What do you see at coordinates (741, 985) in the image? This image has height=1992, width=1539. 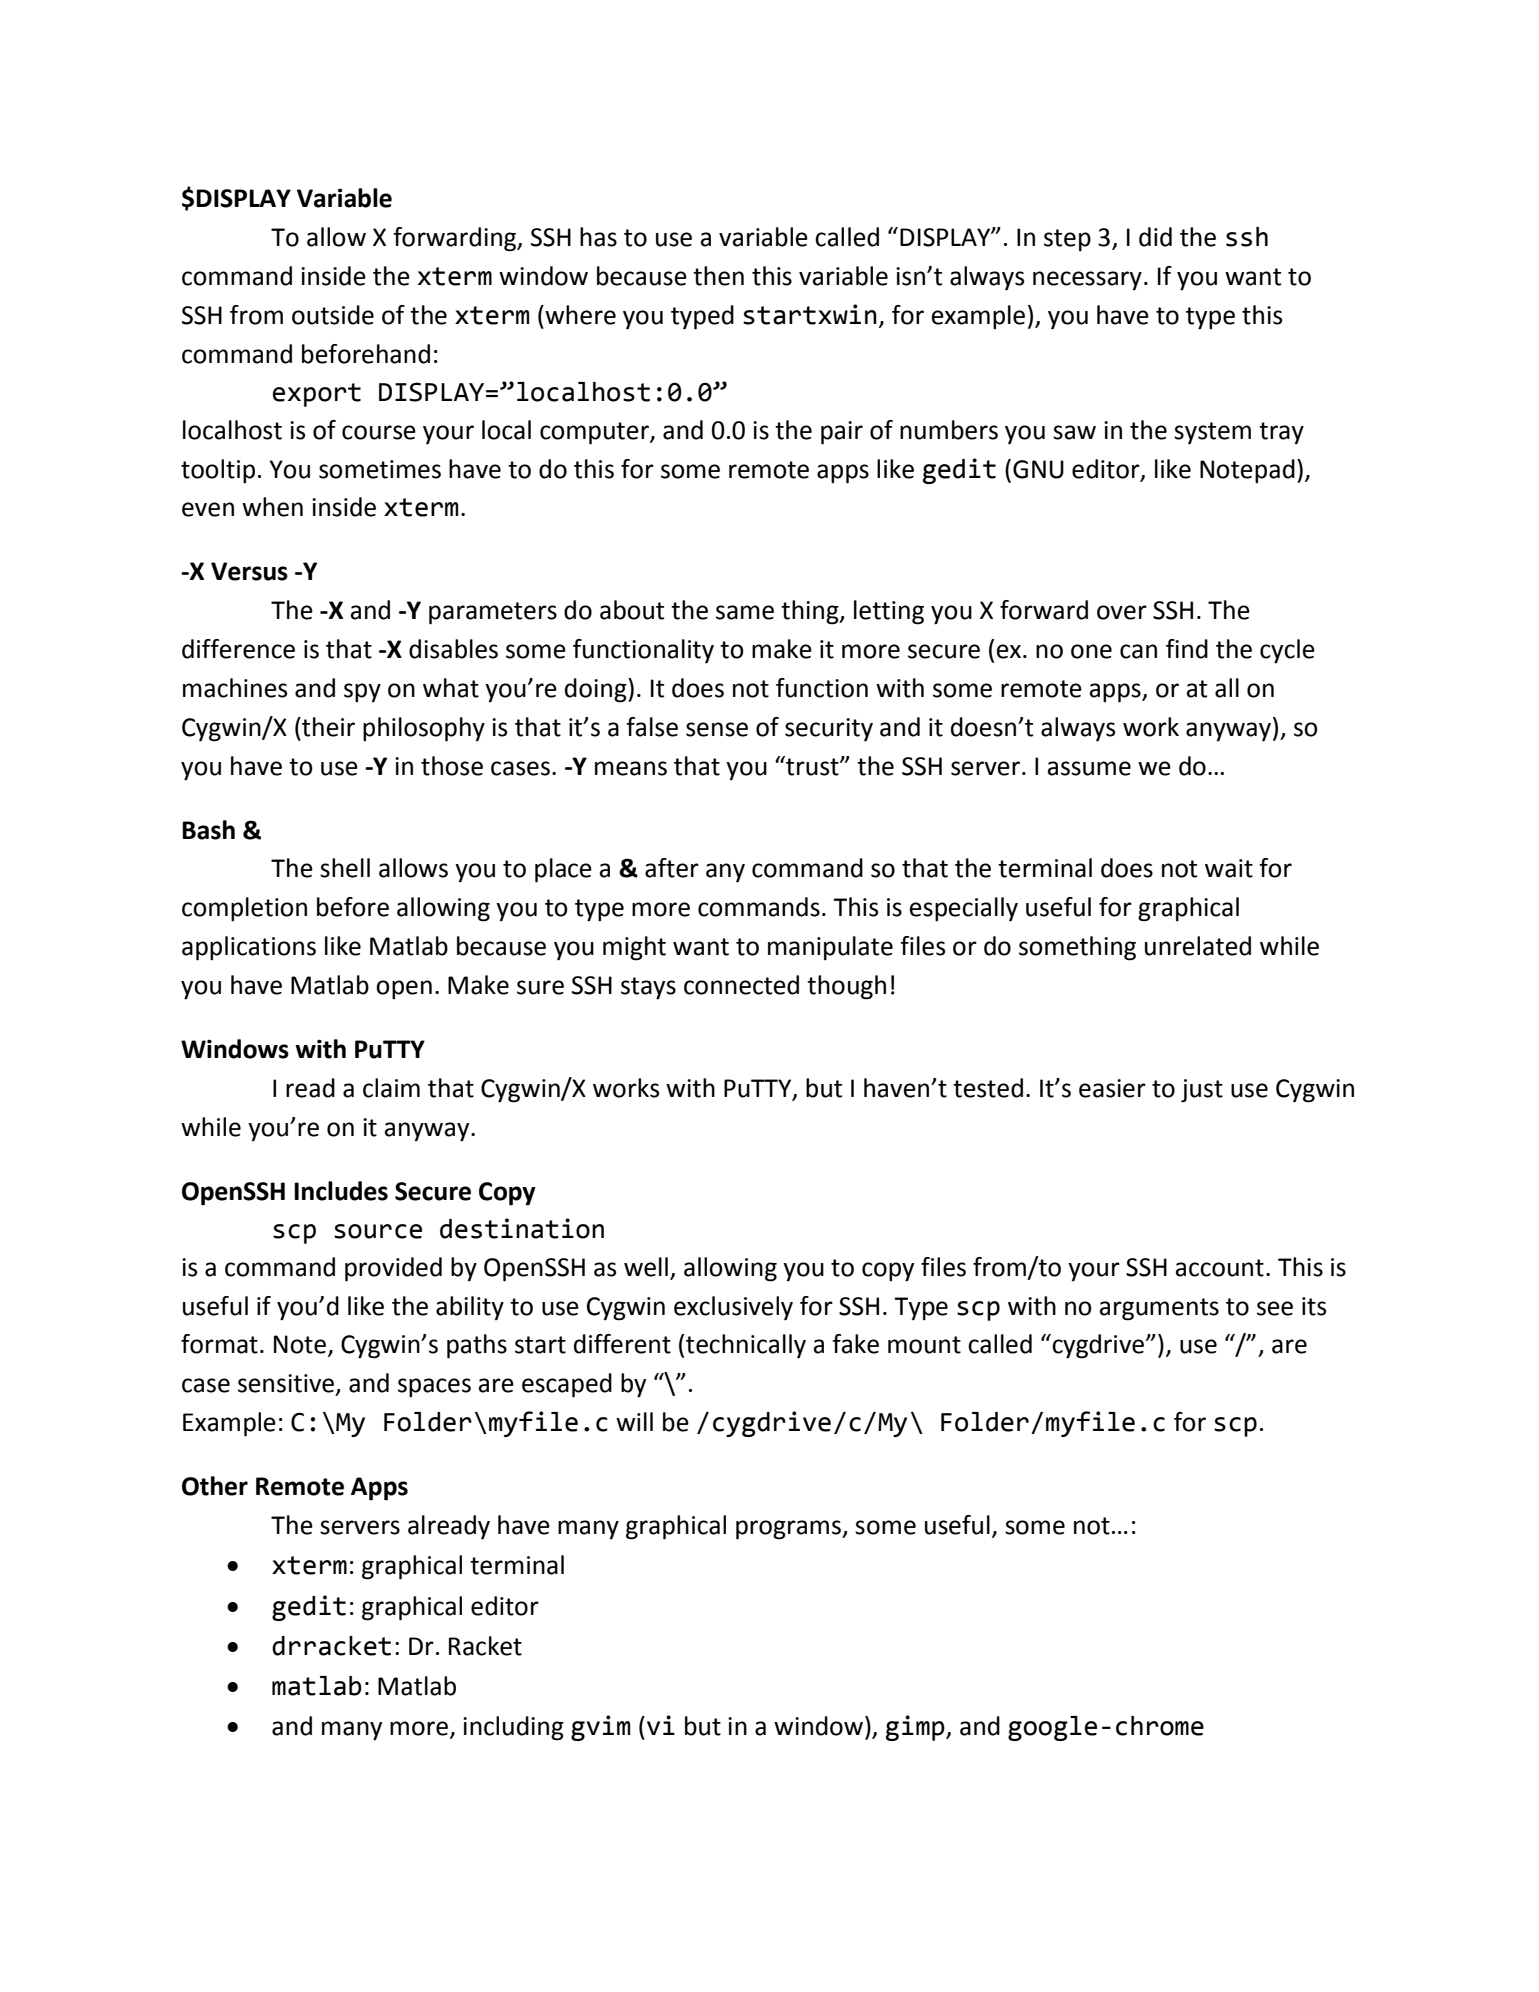 I see `connected` at bounding box center [741, 985].
